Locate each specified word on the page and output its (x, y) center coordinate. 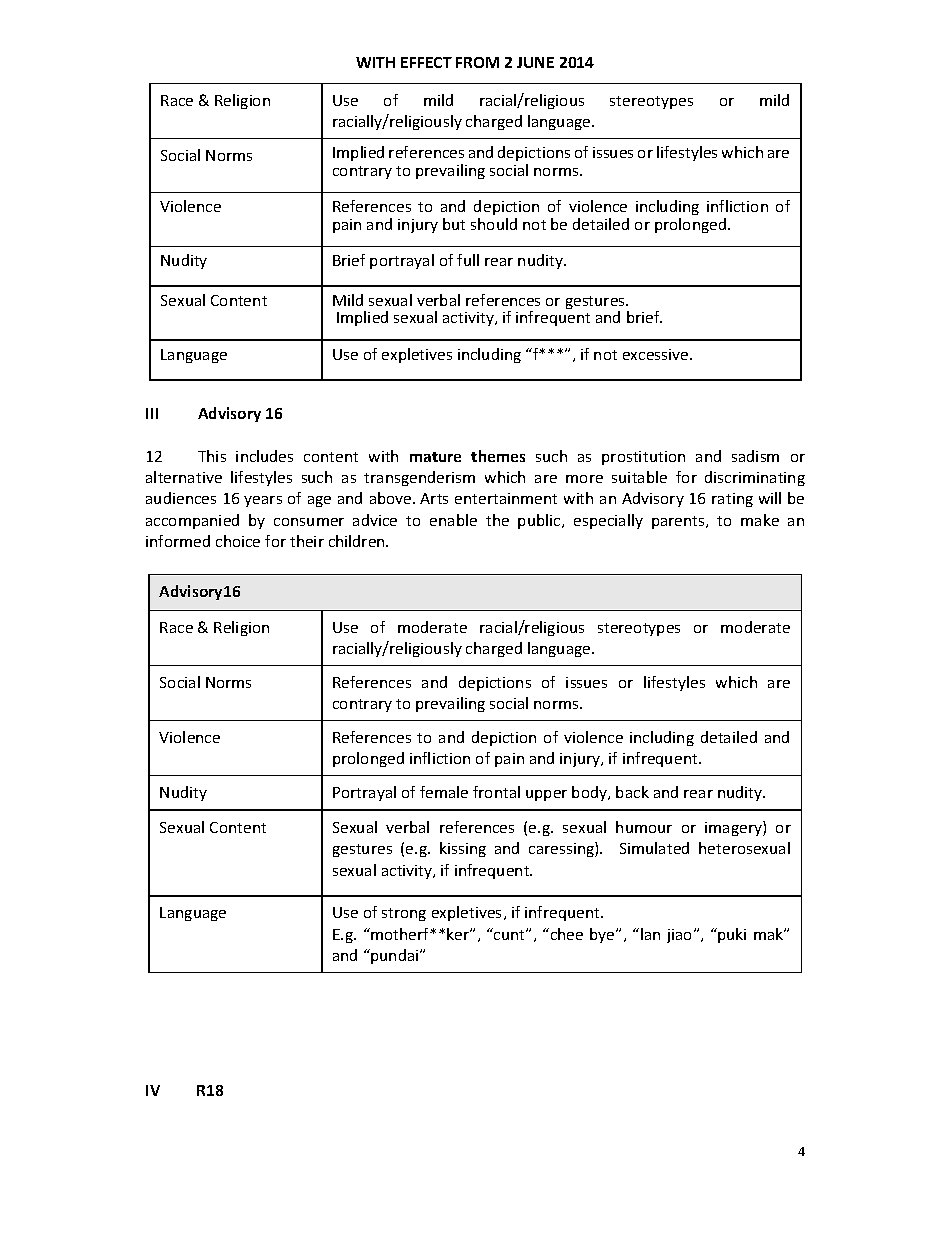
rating (732, 500)
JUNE (535, 62)
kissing (463, 849)
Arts (434, 498)
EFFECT (426, 62)
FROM (477, 62)
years (263, 501)
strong (404, 914)
